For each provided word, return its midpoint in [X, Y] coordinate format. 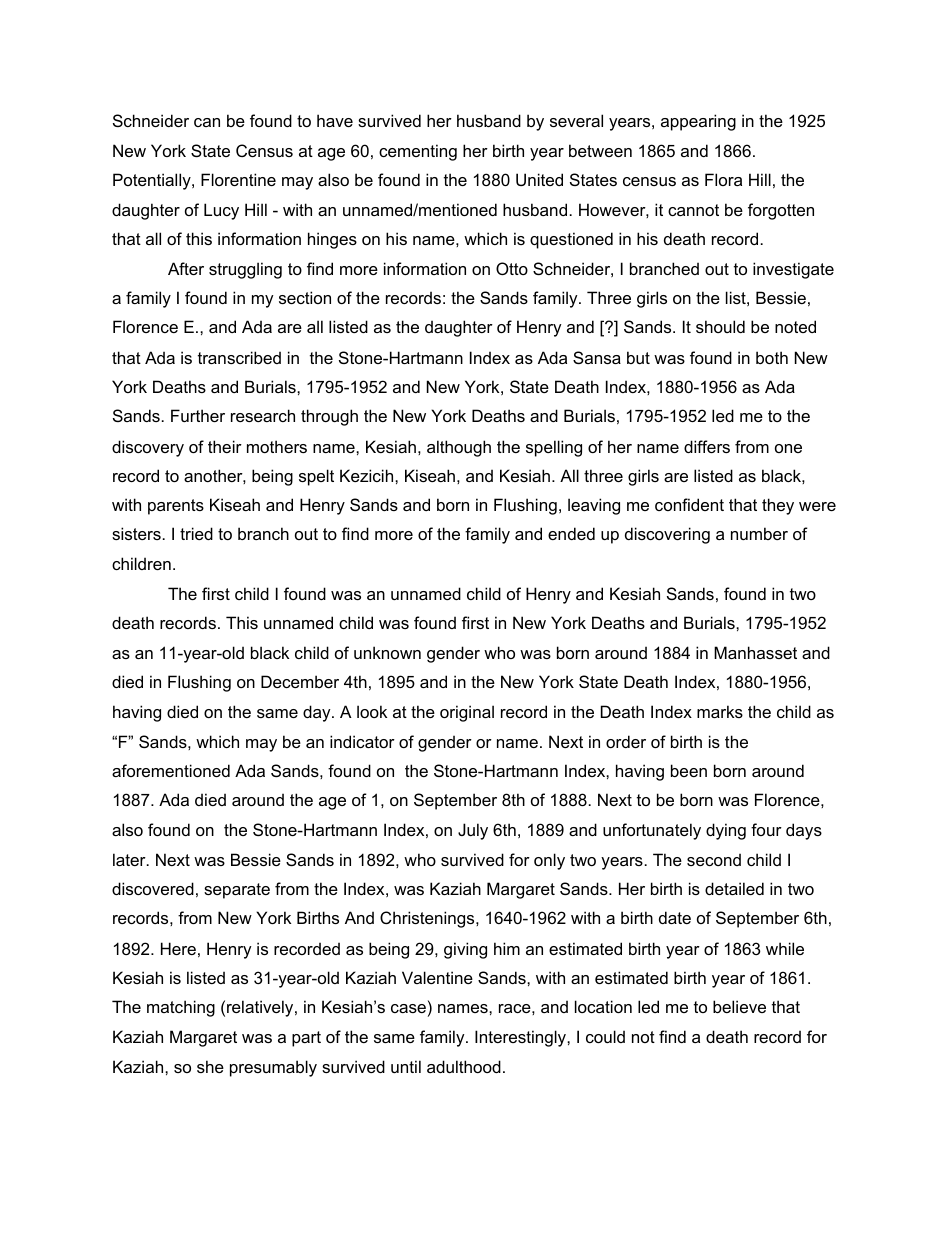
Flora [723, 179]
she [210, 1066]
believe [739, 1006]
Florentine [238, 179]
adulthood [464, 1066]
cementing [418, 152]
